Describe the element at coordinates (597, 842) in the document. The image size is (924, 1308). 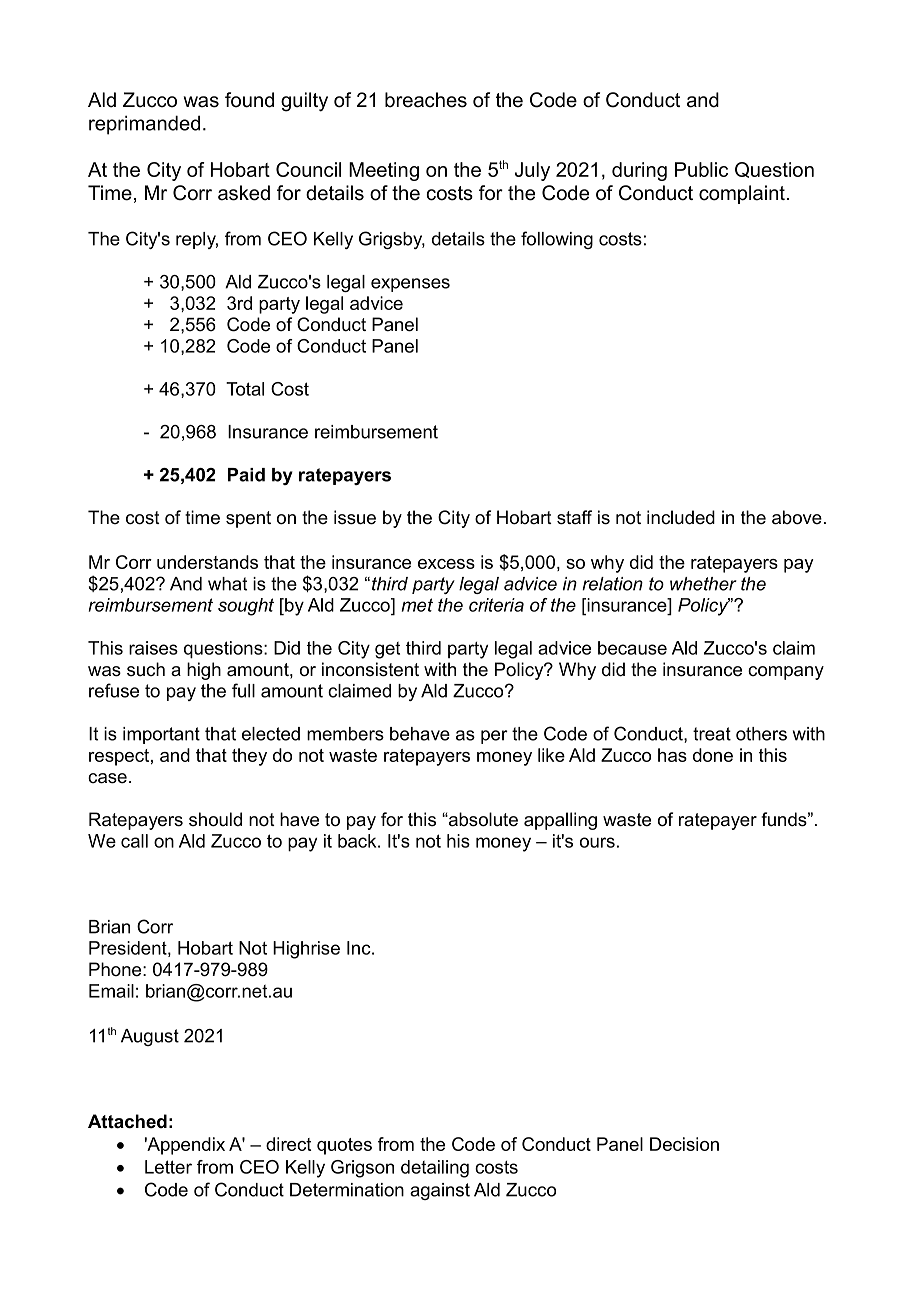
I see `ours` at that location.
